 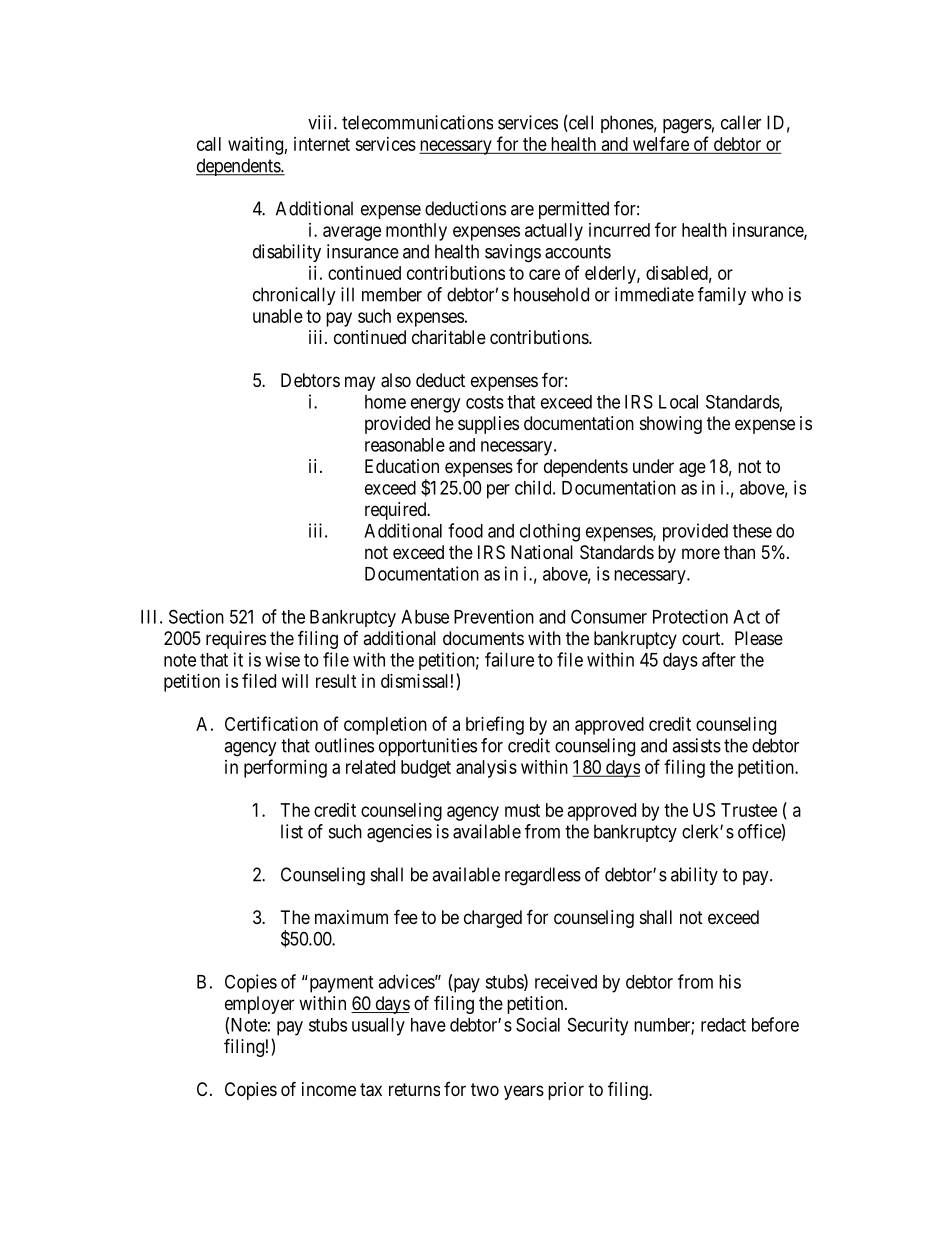 What do you see at coordinates (259, 1005) in the image?
I see `employer` at bounding box center [259, 1005].
